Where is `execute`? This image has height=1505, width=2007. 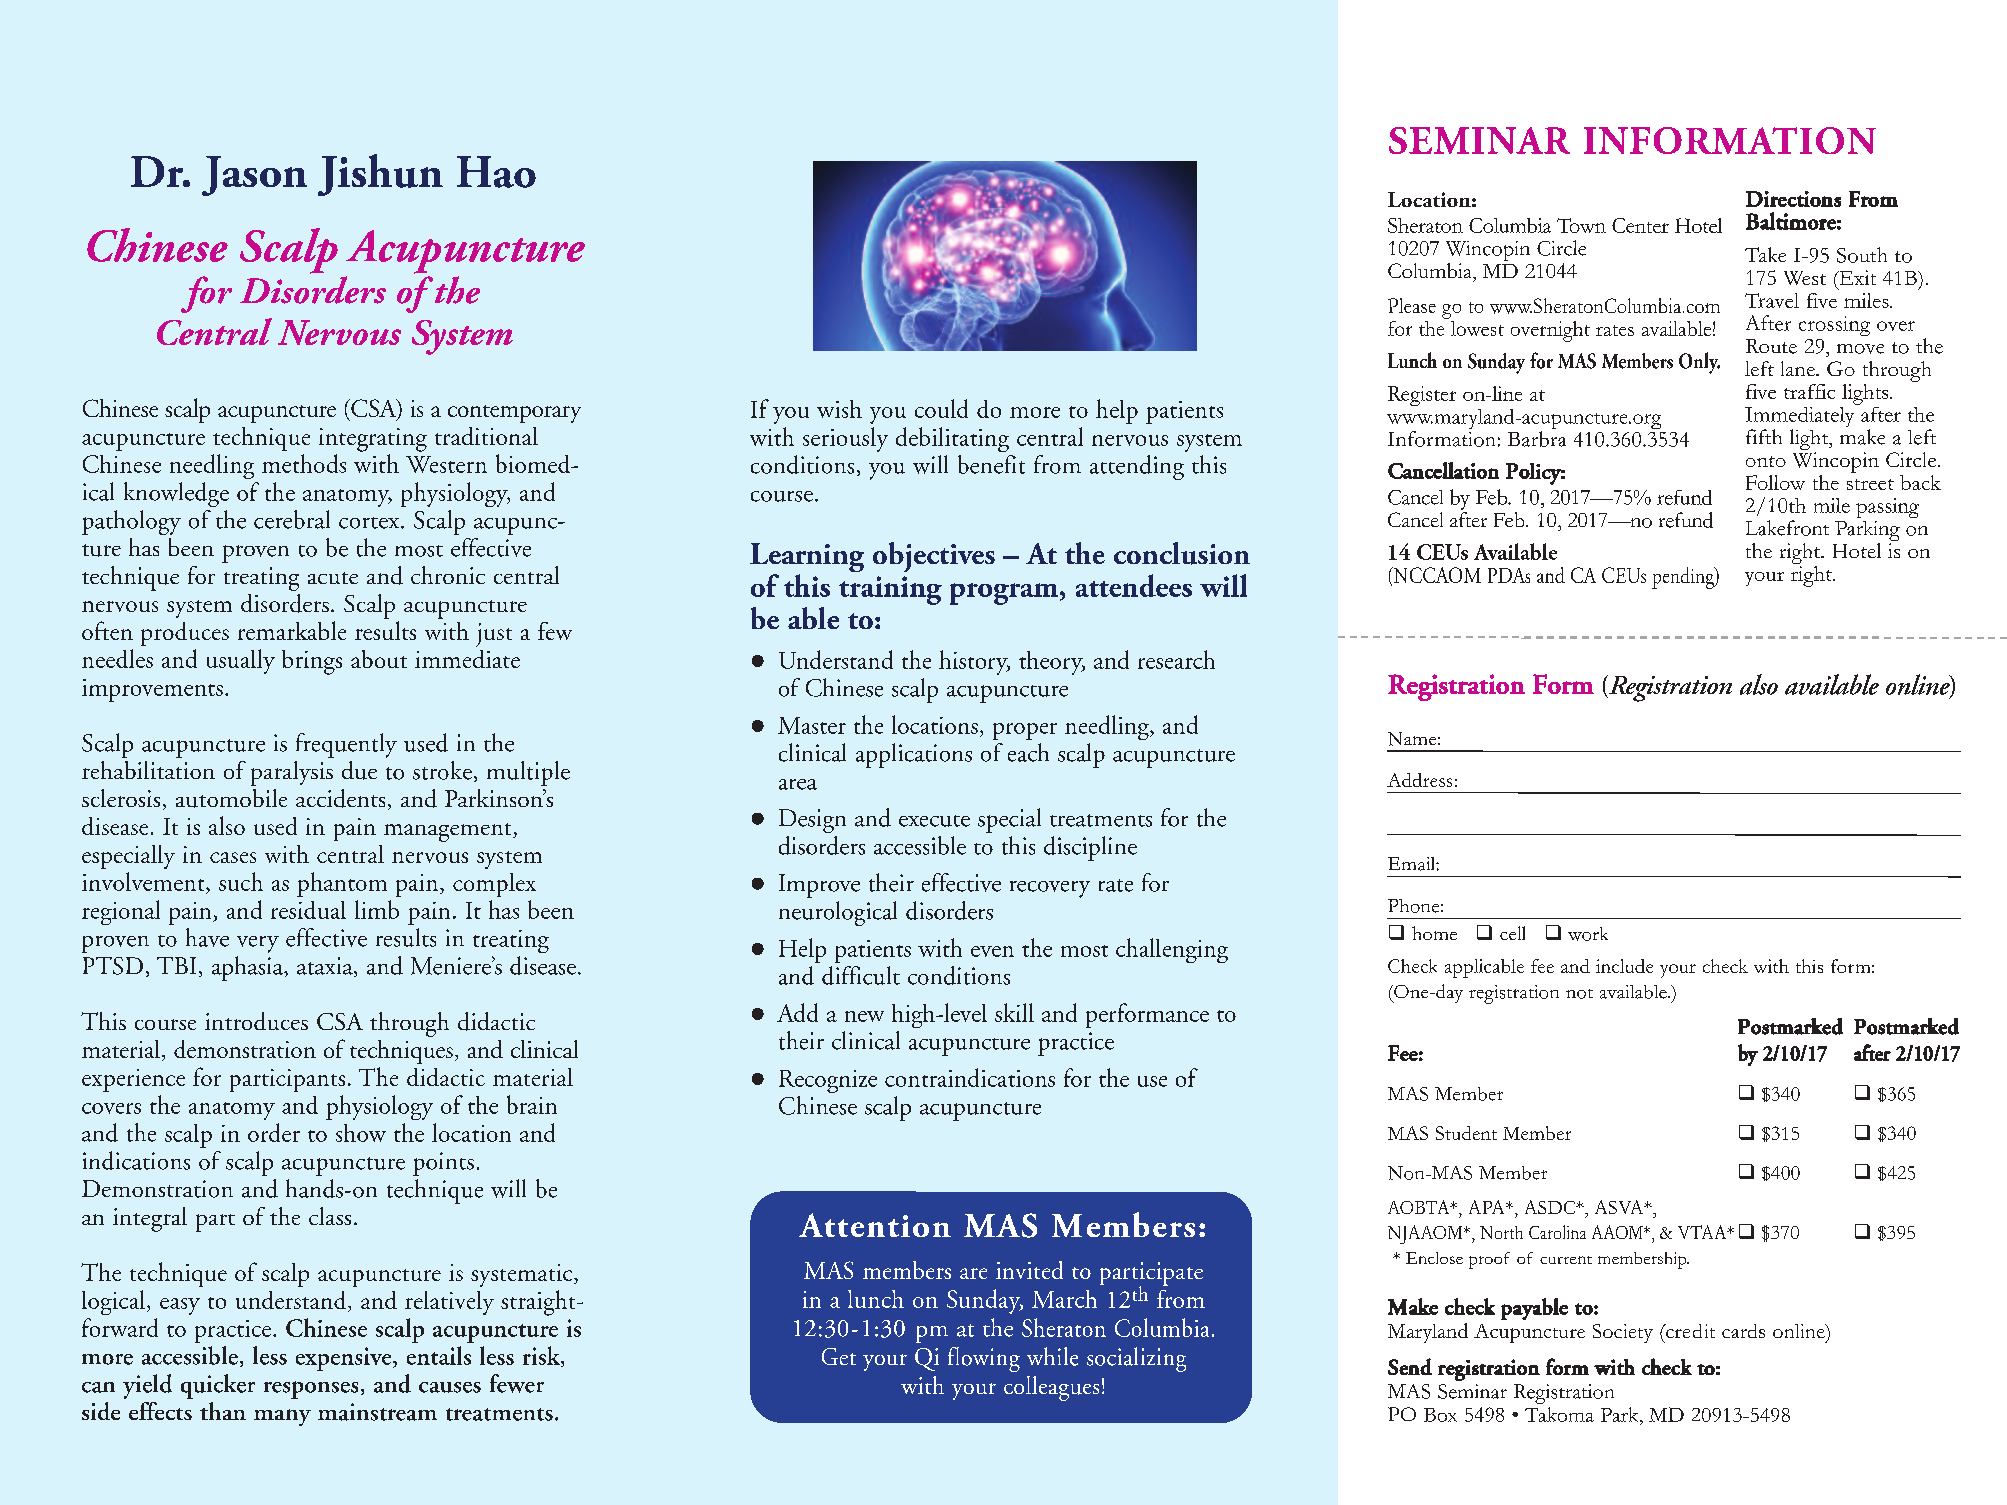
execute is located at coordinates (934, 821).
